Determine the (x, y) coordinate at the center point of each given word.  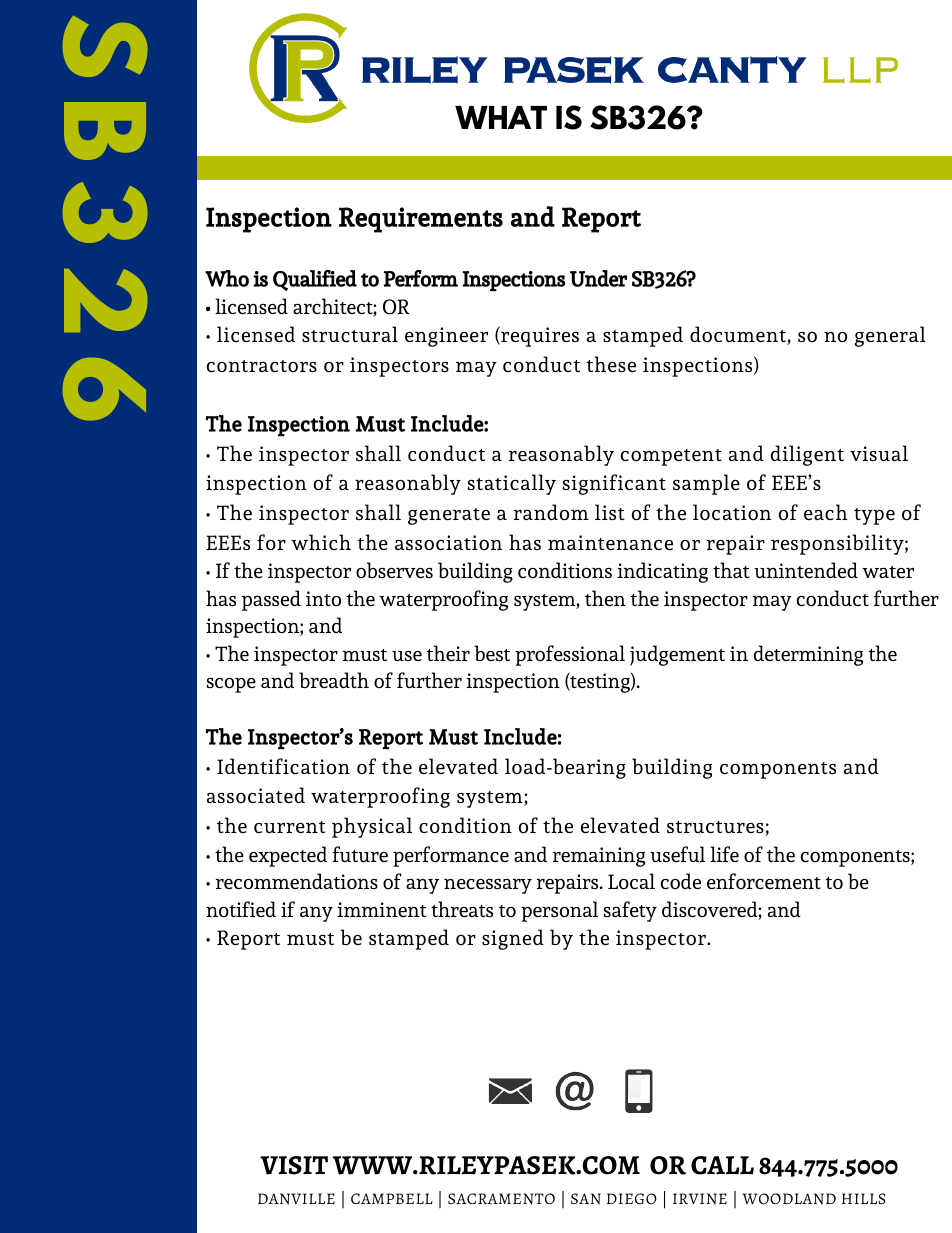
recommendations (297, 881)
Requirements (421, 220)
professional (570, 655)
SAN (586, 1199)
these (611, 364)
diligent (807, 455)
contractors (262, 366)
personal (559, 911)
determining (808, 655)
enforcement (764, 881)
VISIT (294, 1165)
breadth (334, 680)
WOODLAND (789, 1199)
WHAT (501, 117)
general (890, 336)
